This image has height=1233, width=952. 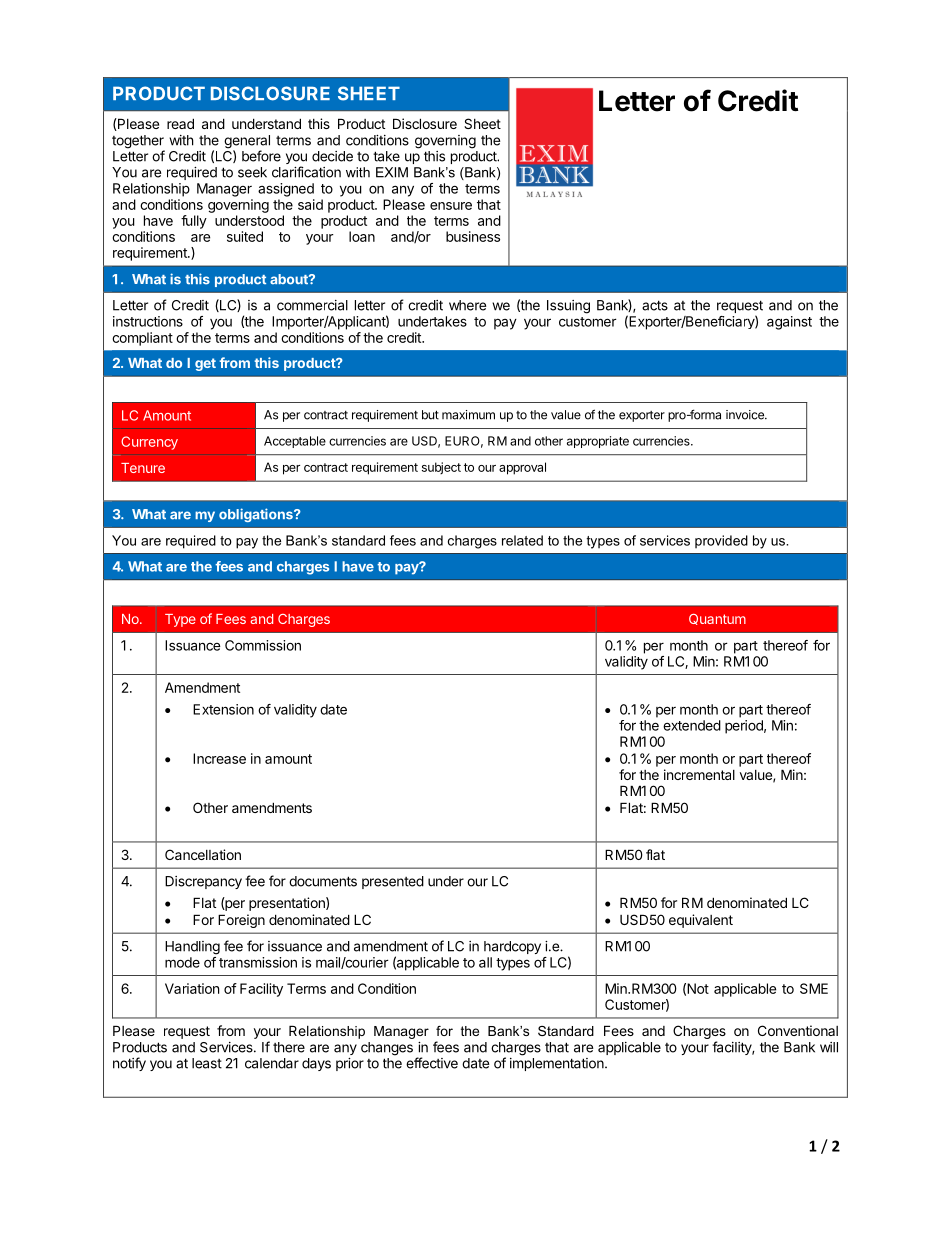 What do you see at coordinates (717, 619) in the image?
I see `Quantum` at bounding box center [717, 619].
